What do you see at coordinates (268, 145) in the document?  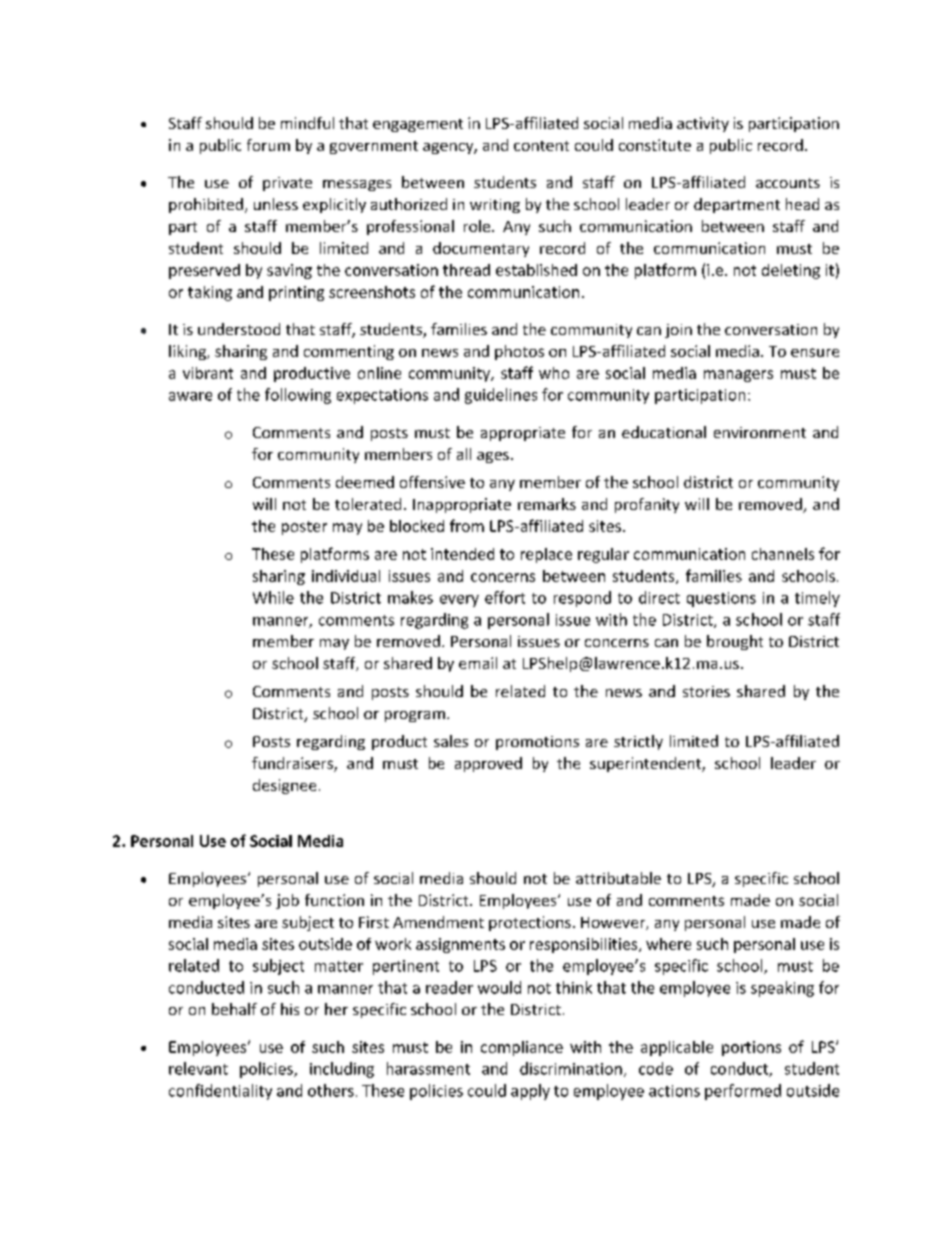 I see `forum` at bounding box center [268, 145].
